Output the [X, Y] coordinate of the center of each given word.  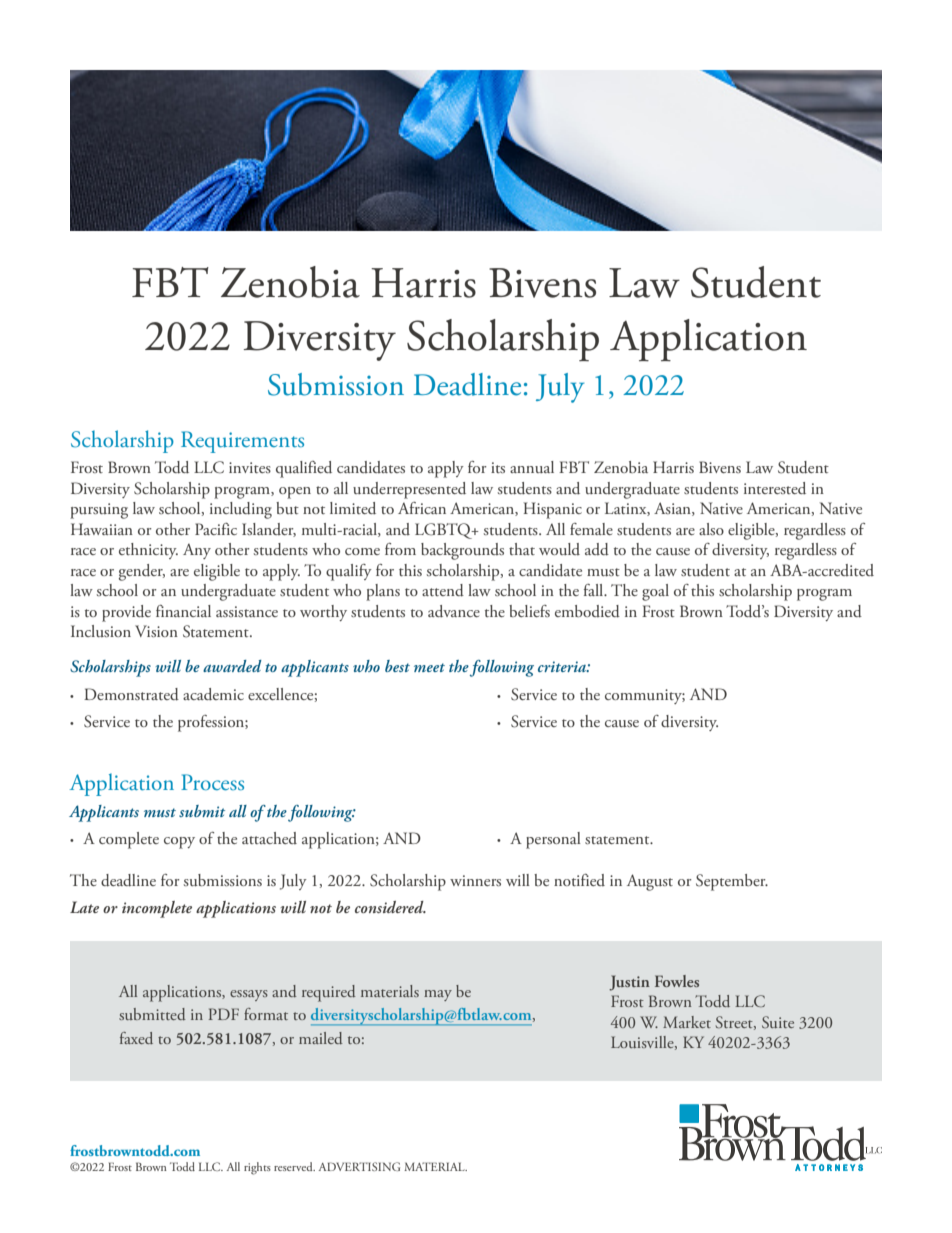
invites [250, 467]
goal [655, 592]
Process [212, 782]
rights [257, 1168]
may [438, 995]
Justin [629, 983]
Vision [156, 631]
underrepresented [409, 490]
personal [553, 840]
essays [249, 995]
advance [454, 611]
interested [775, 488]
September [732, 882]
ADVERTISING [359, 1166]
